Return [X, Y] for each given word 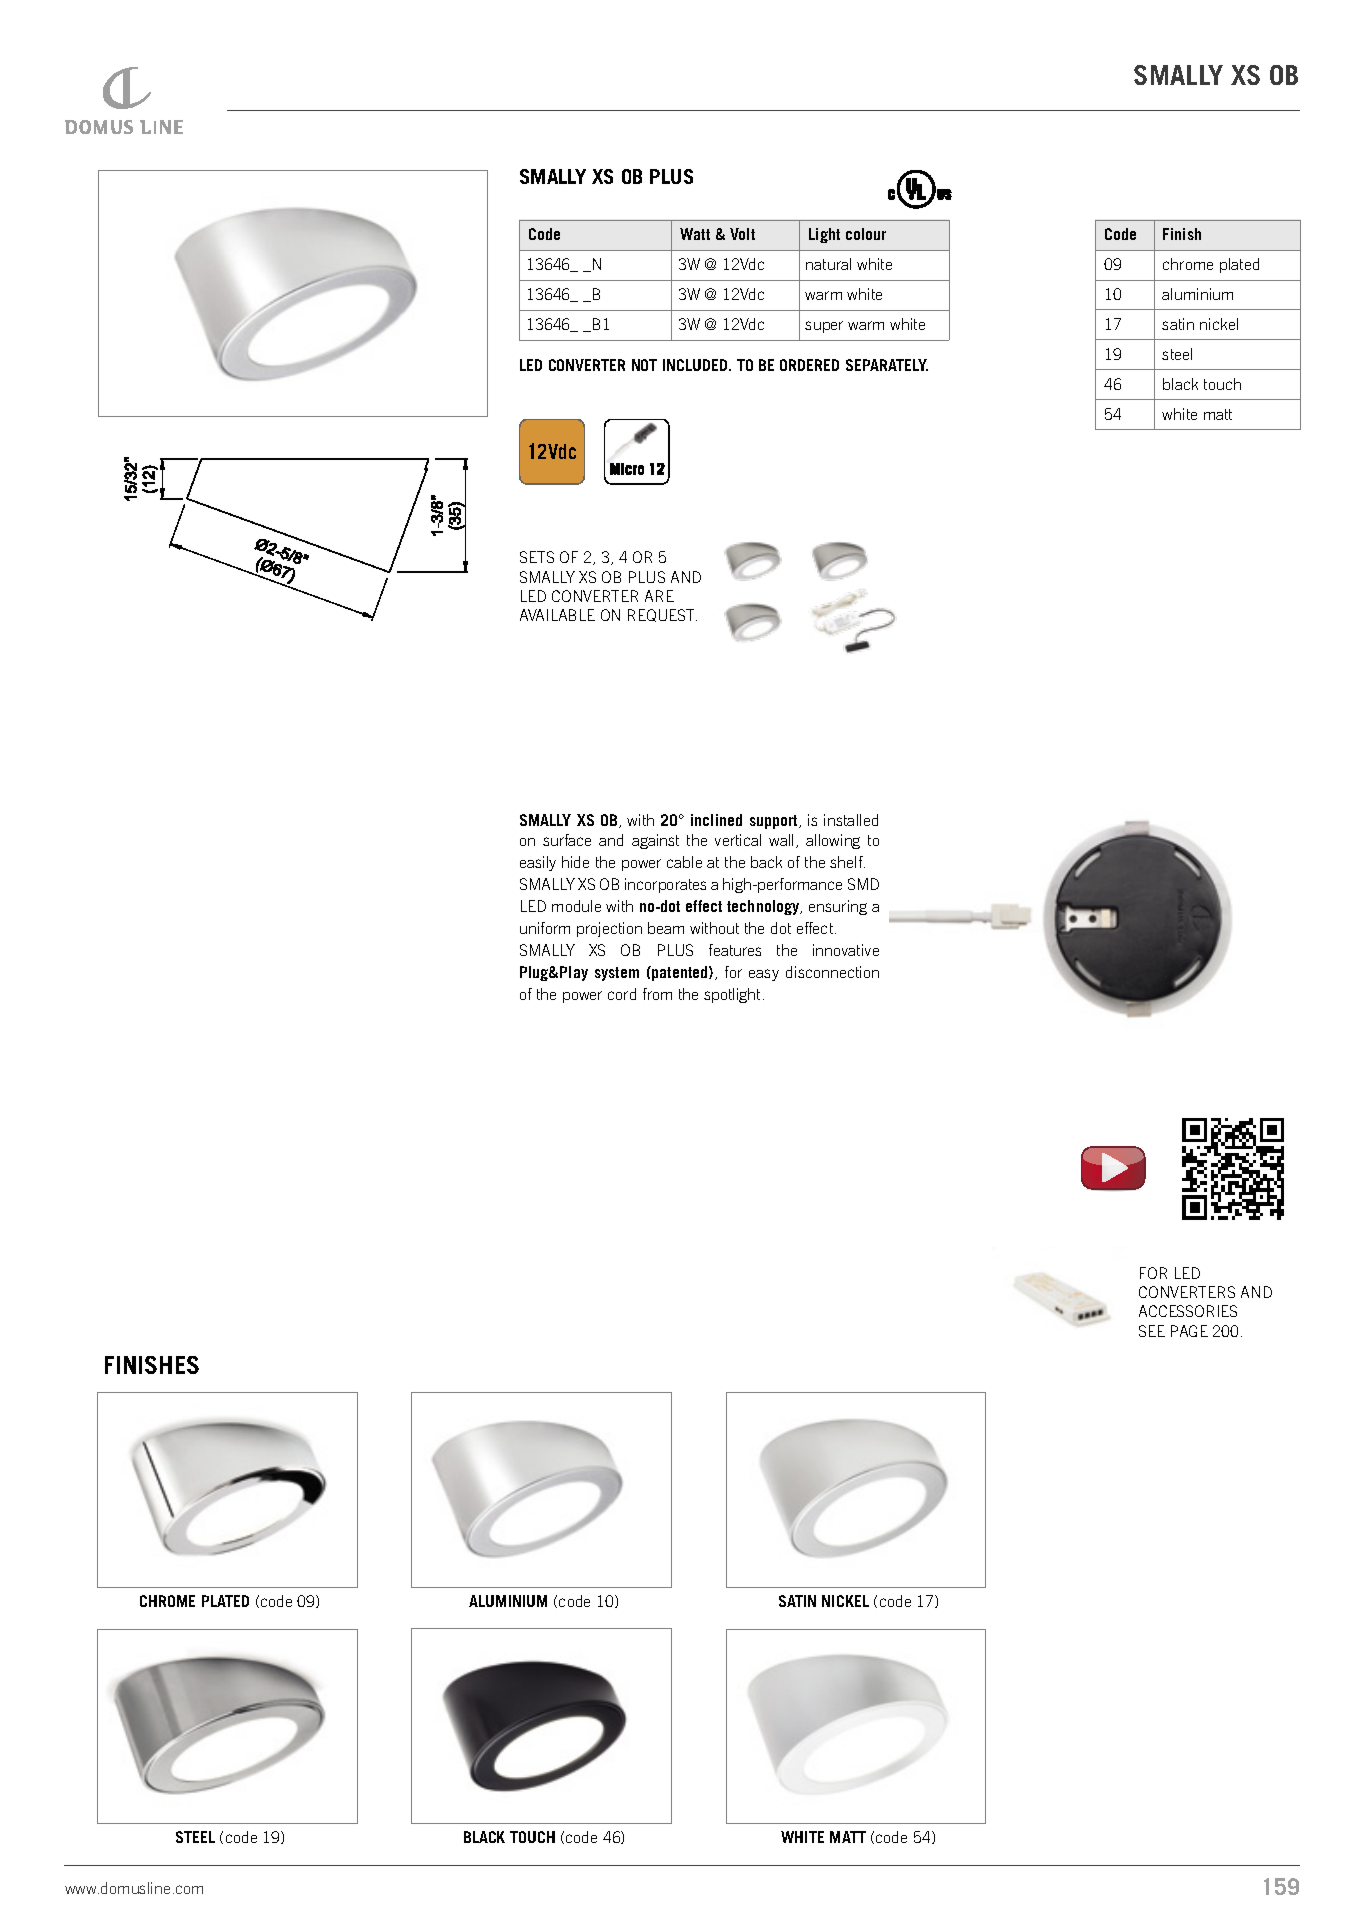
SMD [863, 884]
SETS [537, 557]
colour [866, 234]
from [657, 994]
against [655, 841]
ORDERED [809, 365]
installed [851, 820]
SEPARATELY [887, 365]
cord [622, 994]
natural [828, 264]
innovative [846, 950]
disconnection [832, 972]
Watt [695, 234]
